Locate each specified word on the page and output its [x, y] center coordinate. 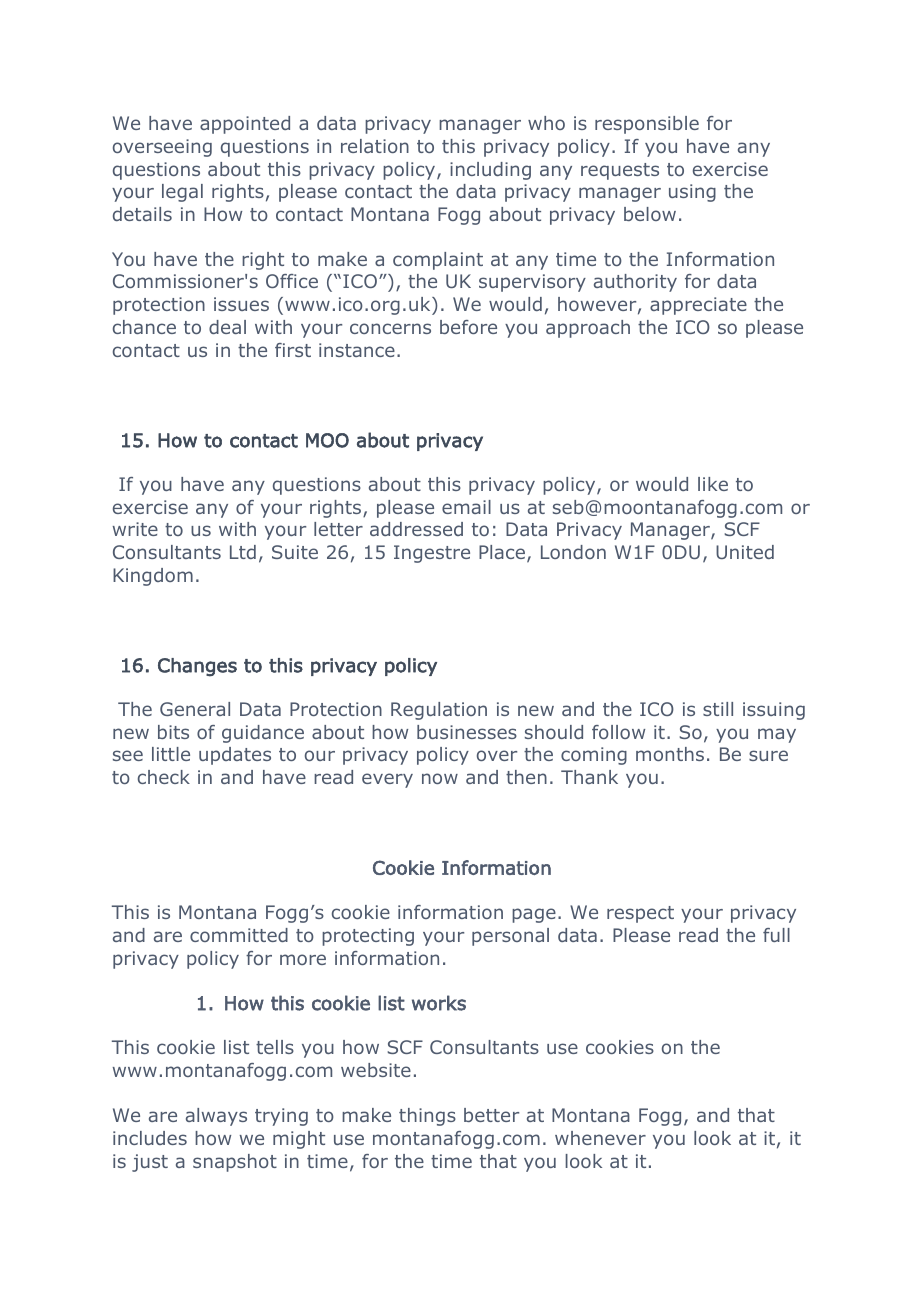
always [216, 1117]
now [440, 778]
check [164, 777]
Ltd [243, 552]
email [466, 507]
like [713, 484]
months [670, 754]
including [490, 171]
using [692, 193]
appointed [245, 125]
